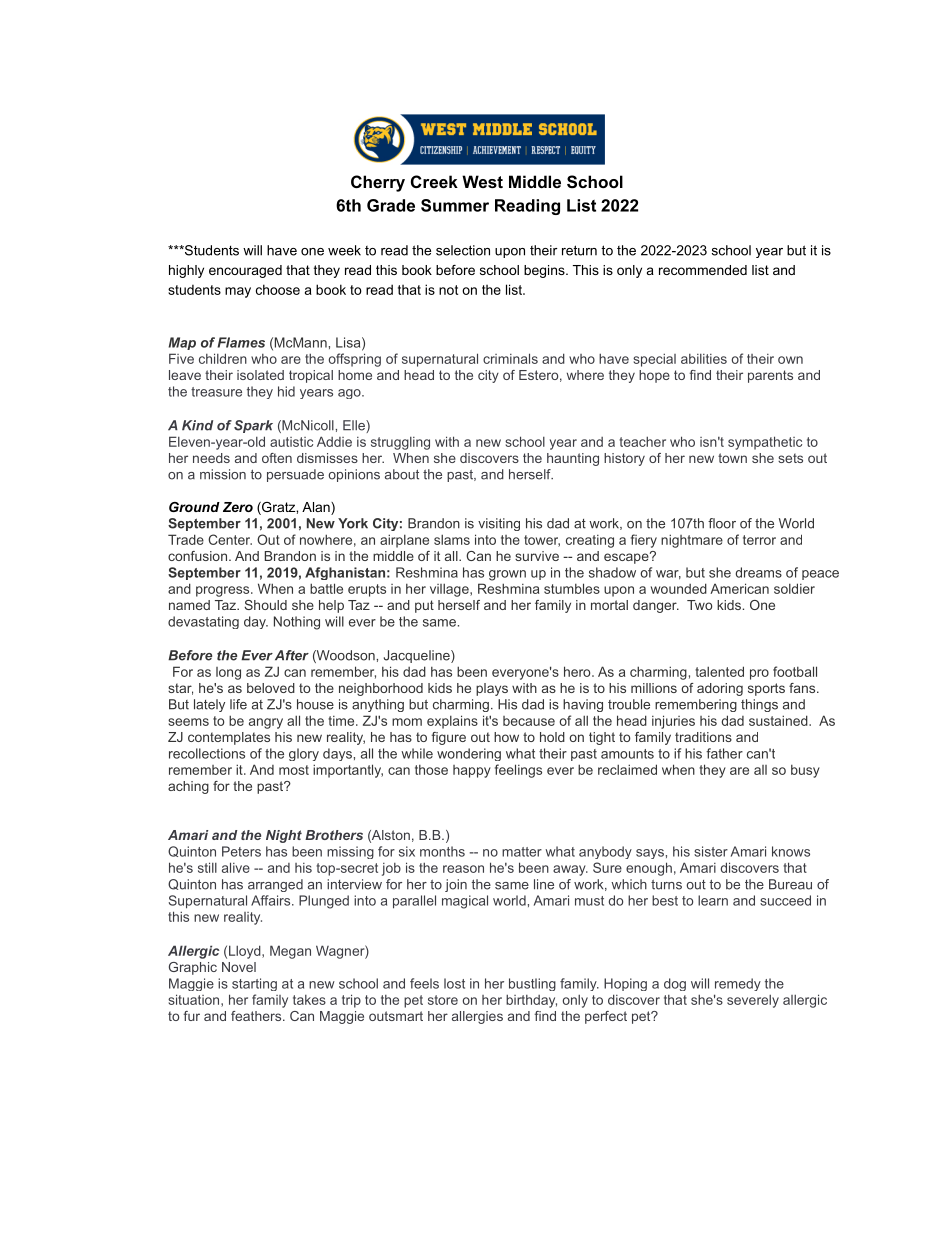 Image resolution: width=952 pixels, height=1233 pixels. What do you see at coordinates (265, 605) in the page?
I see `Should` at bounding box center [265, 605].
